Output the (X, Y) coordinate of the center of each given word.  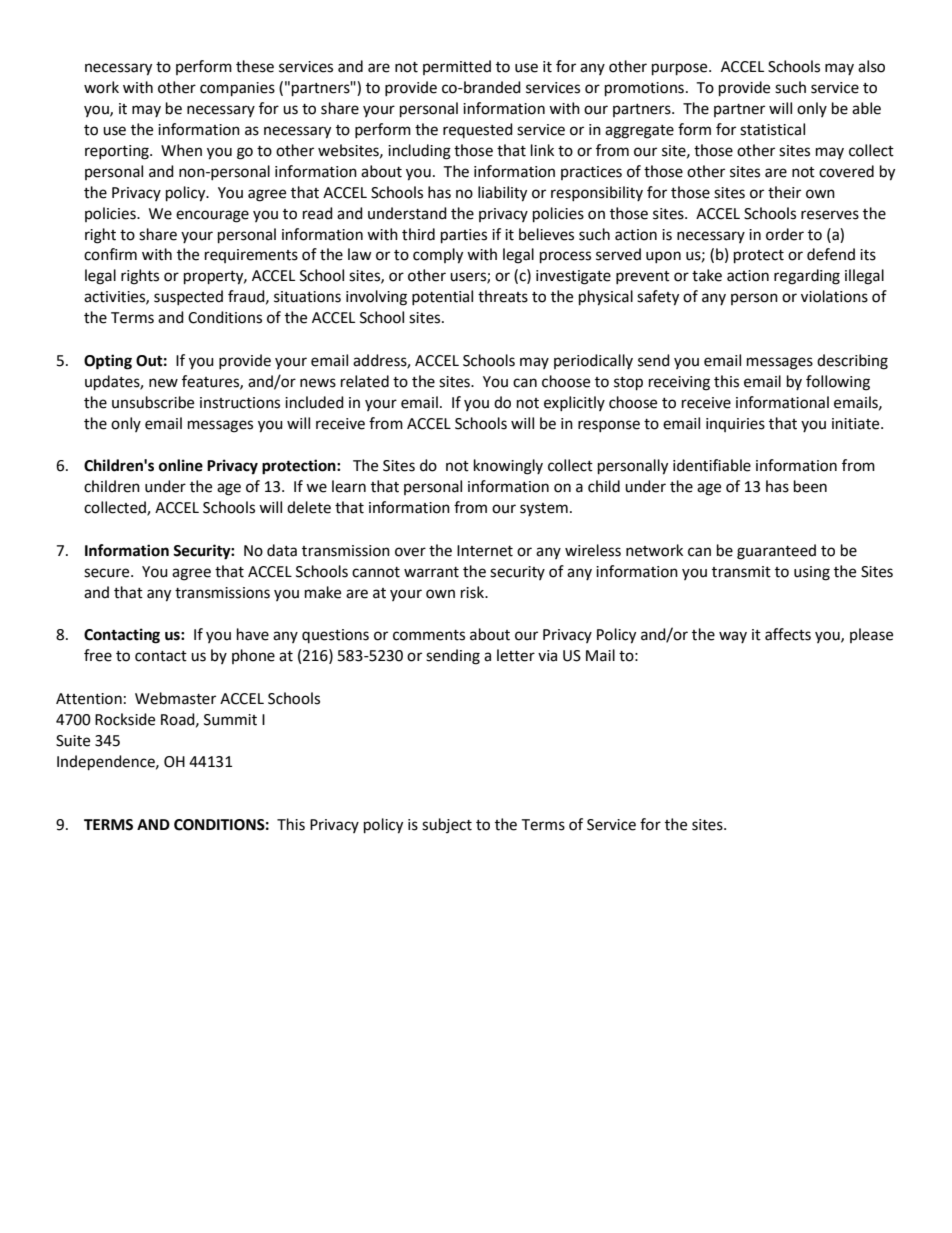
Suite (73, 741)
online (181, 465)
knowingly (508, 467)
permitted (457, 67)
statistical (772, 129)
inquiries (735, 425)
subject (447, 825)
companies (237, 89)
